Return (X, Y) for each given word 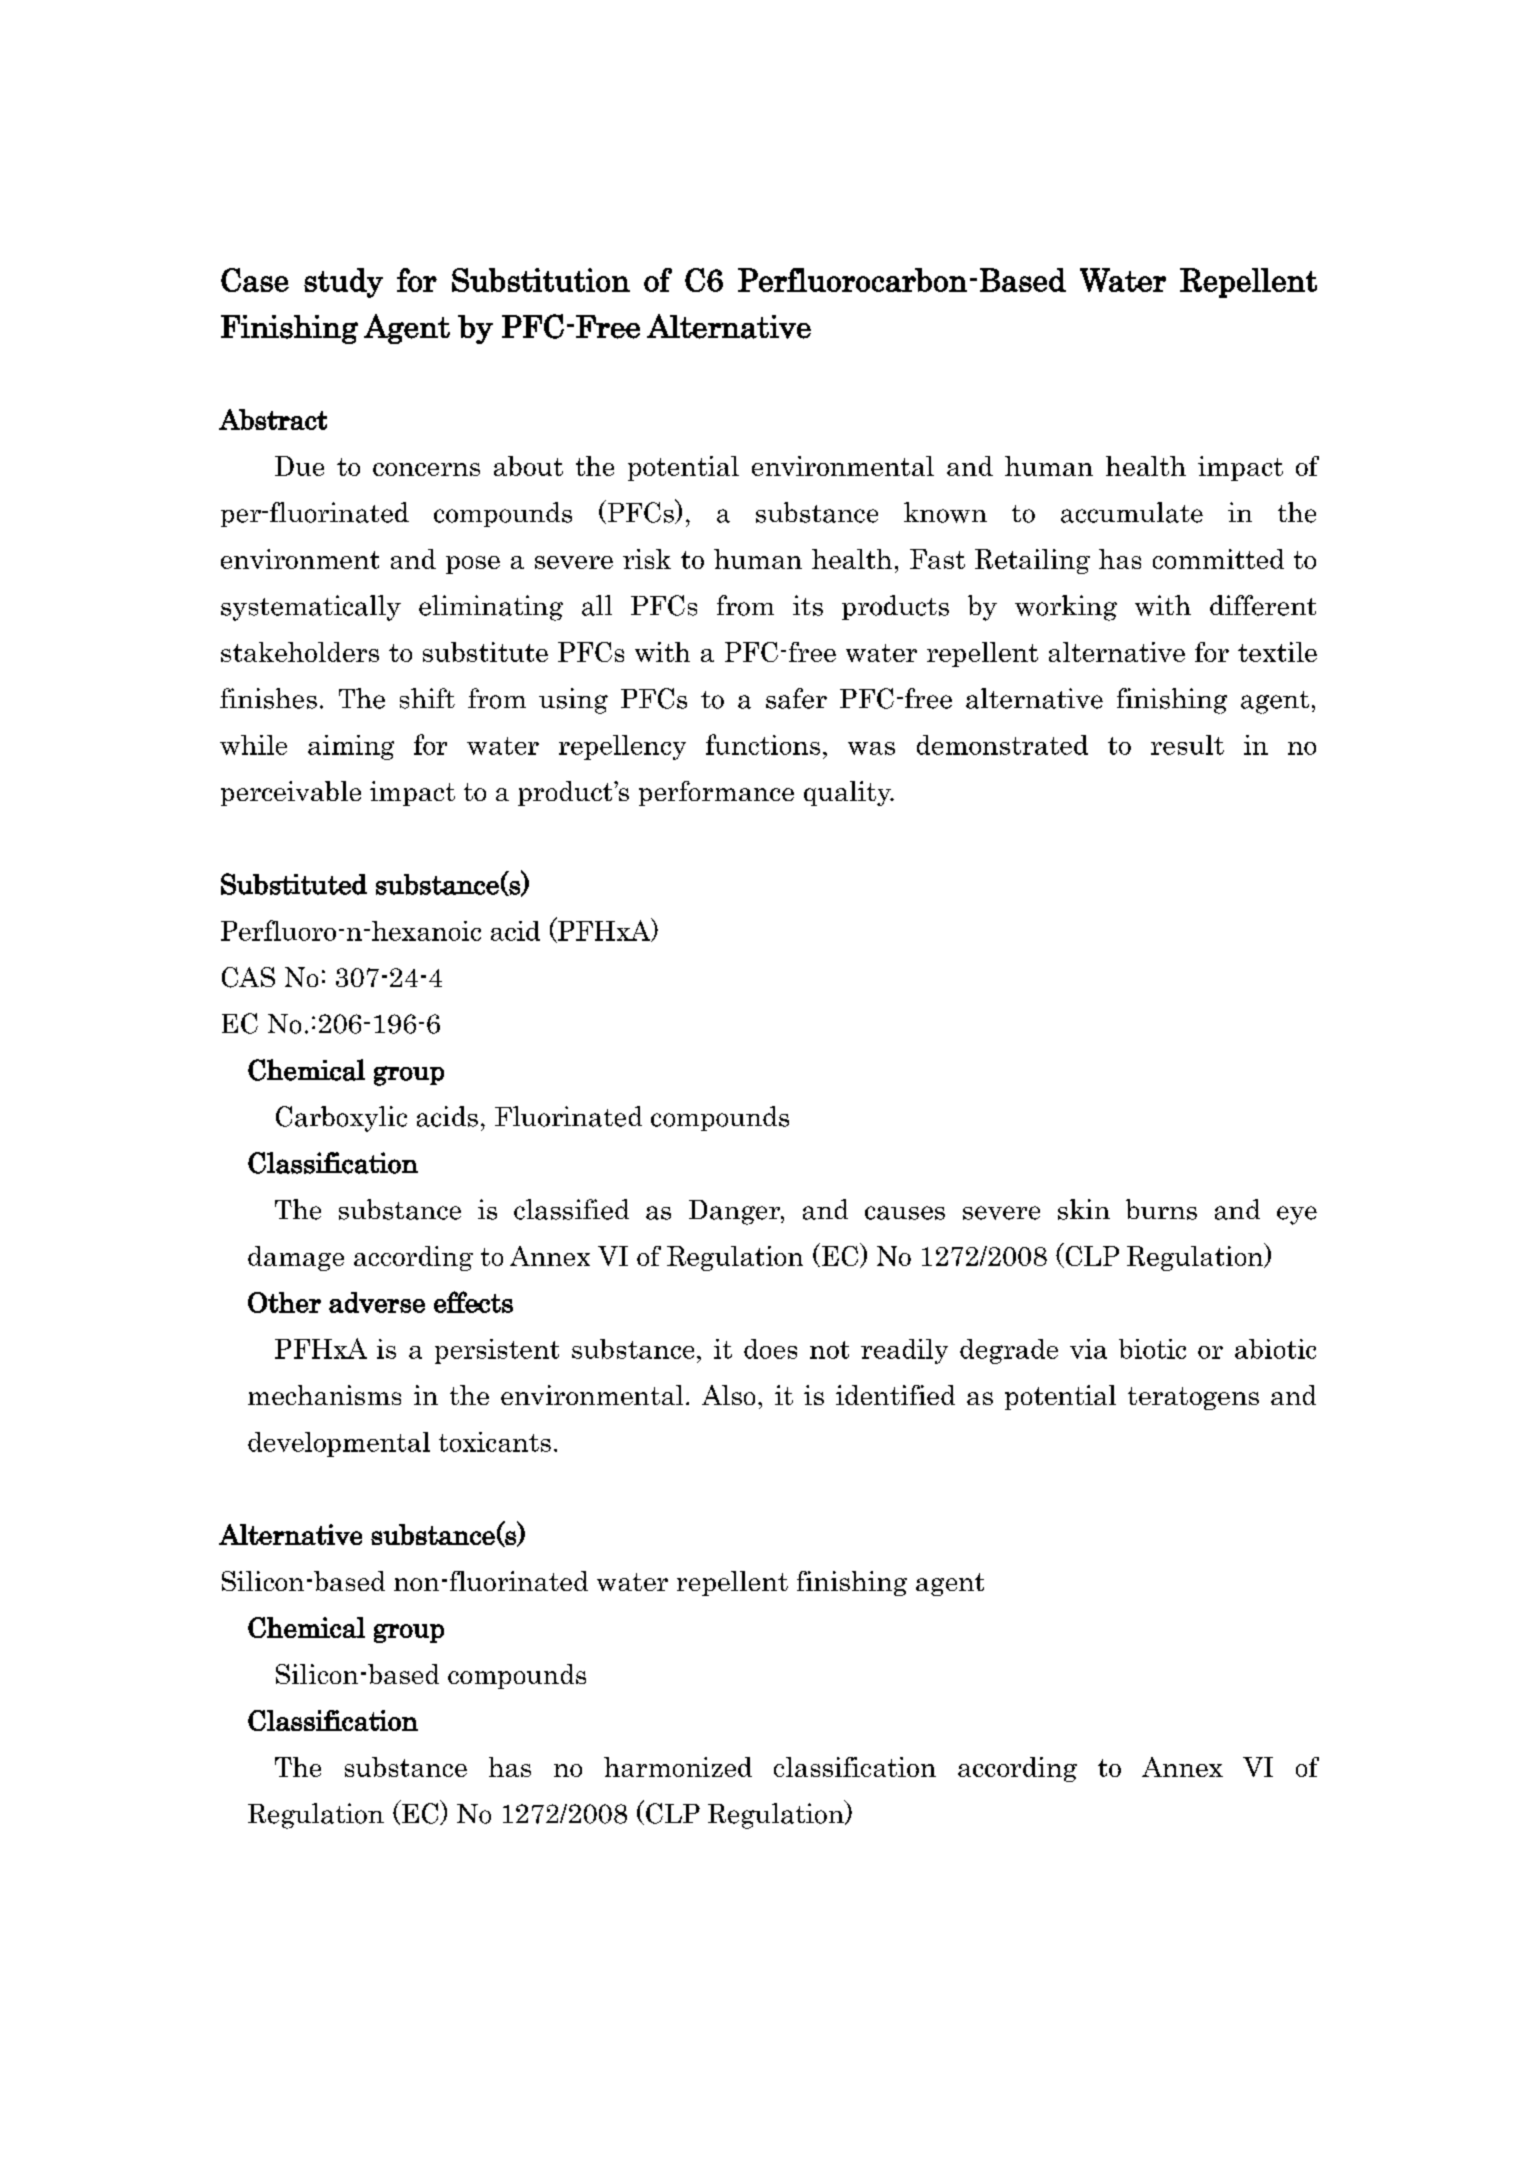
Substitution (541, 280)
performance (716, 793)
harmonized (678, 1767)
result (1187, 745)
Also (728, 1395)
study (343, 283)
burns (1161, 1209)
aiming (351, 747)
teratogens (1193, 1398)
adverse (377, 1302)
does (770, 1349)
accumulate (1132, 512)
